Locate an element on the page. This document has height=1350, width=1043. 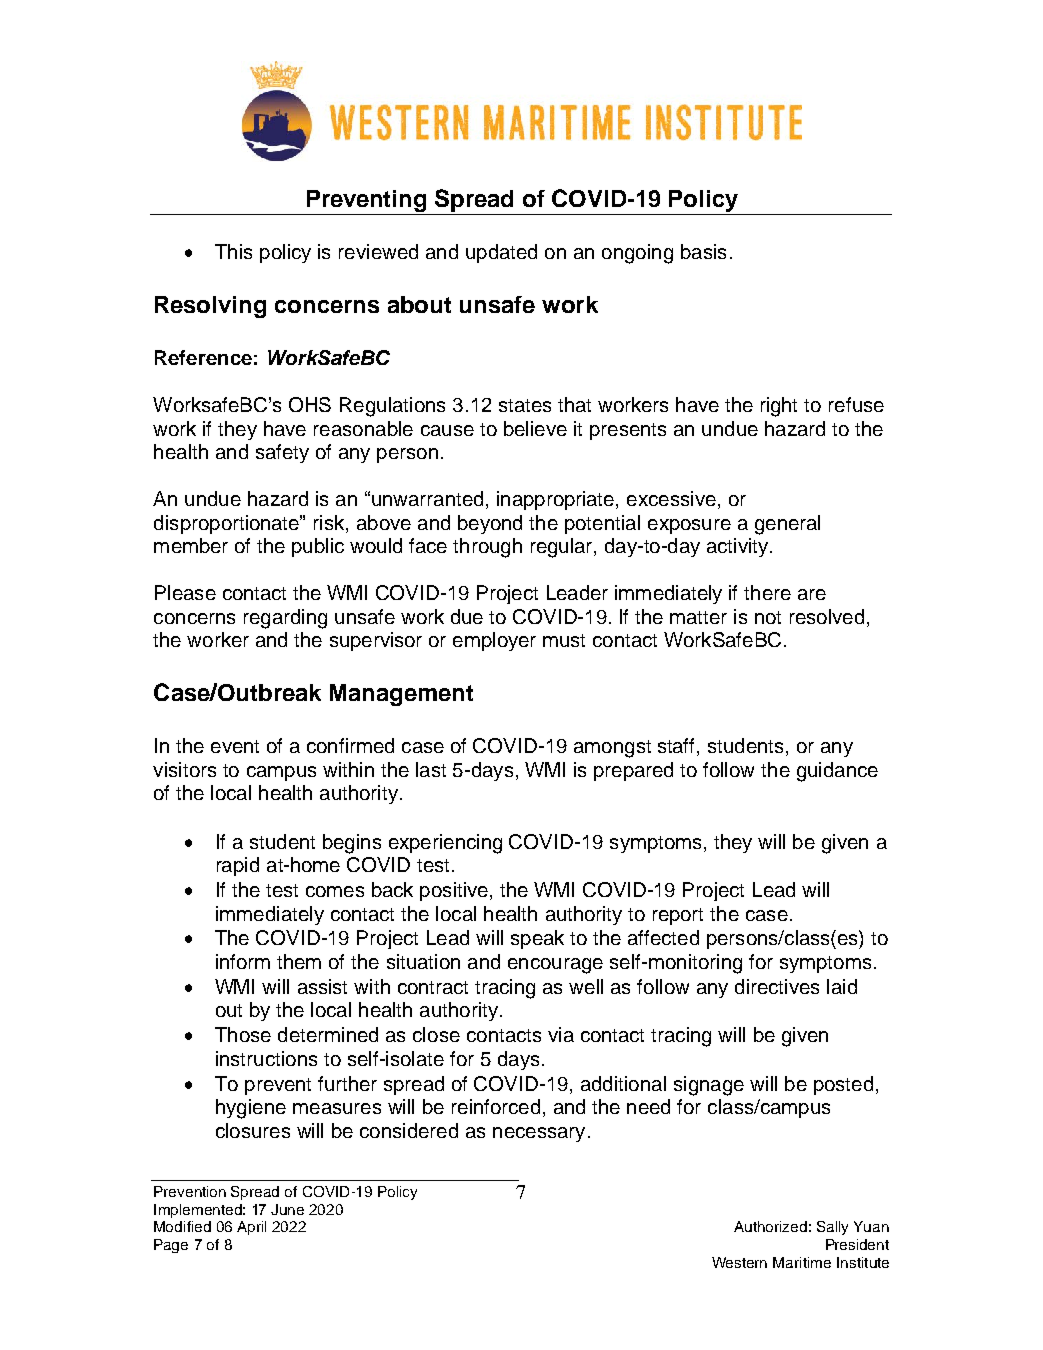
there is located at coordinates (767, 592).
